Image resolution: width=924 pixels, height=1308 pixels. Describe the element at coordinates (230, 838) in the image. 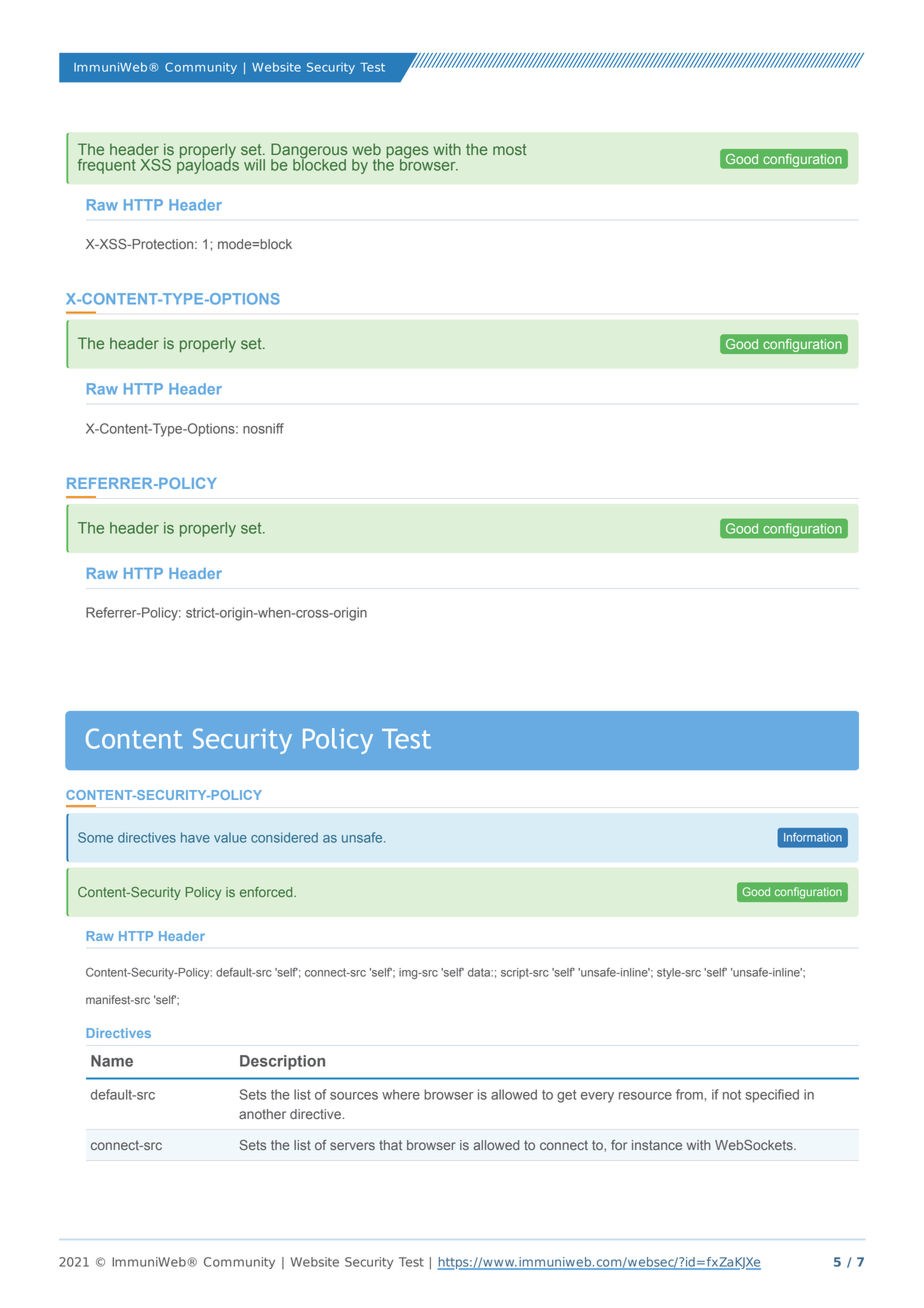

I see `value` at that location.
